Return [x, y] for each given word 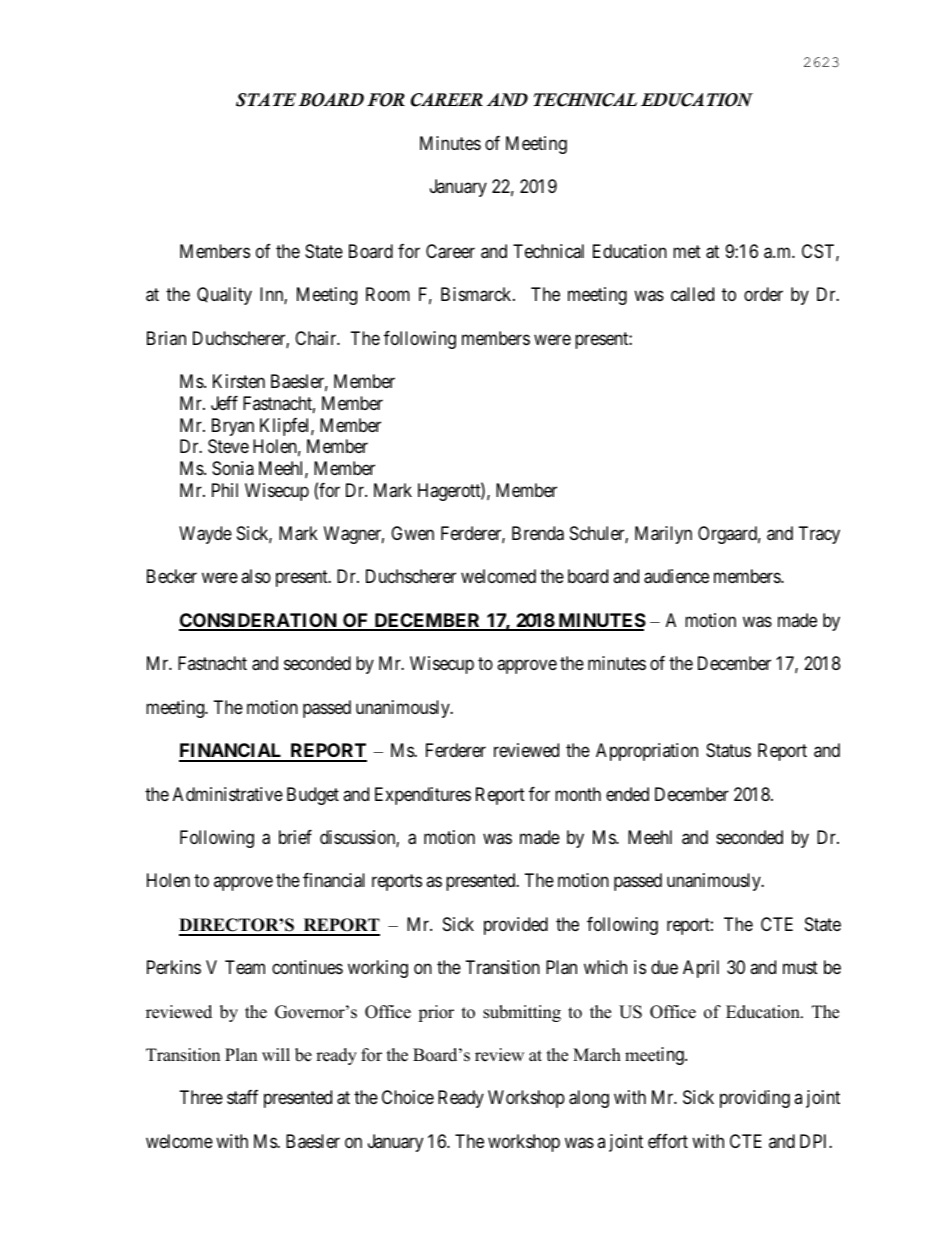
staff [242, 1097]
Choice [408, 1097]
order [763, 294]
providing [755, 1099]
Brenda [538, 533]
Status [728, 750]
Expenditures [423, 796]
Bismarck [477, 294]
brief [295, 837]
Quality [224, 296]
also [256, 576]
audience [676, 576]
